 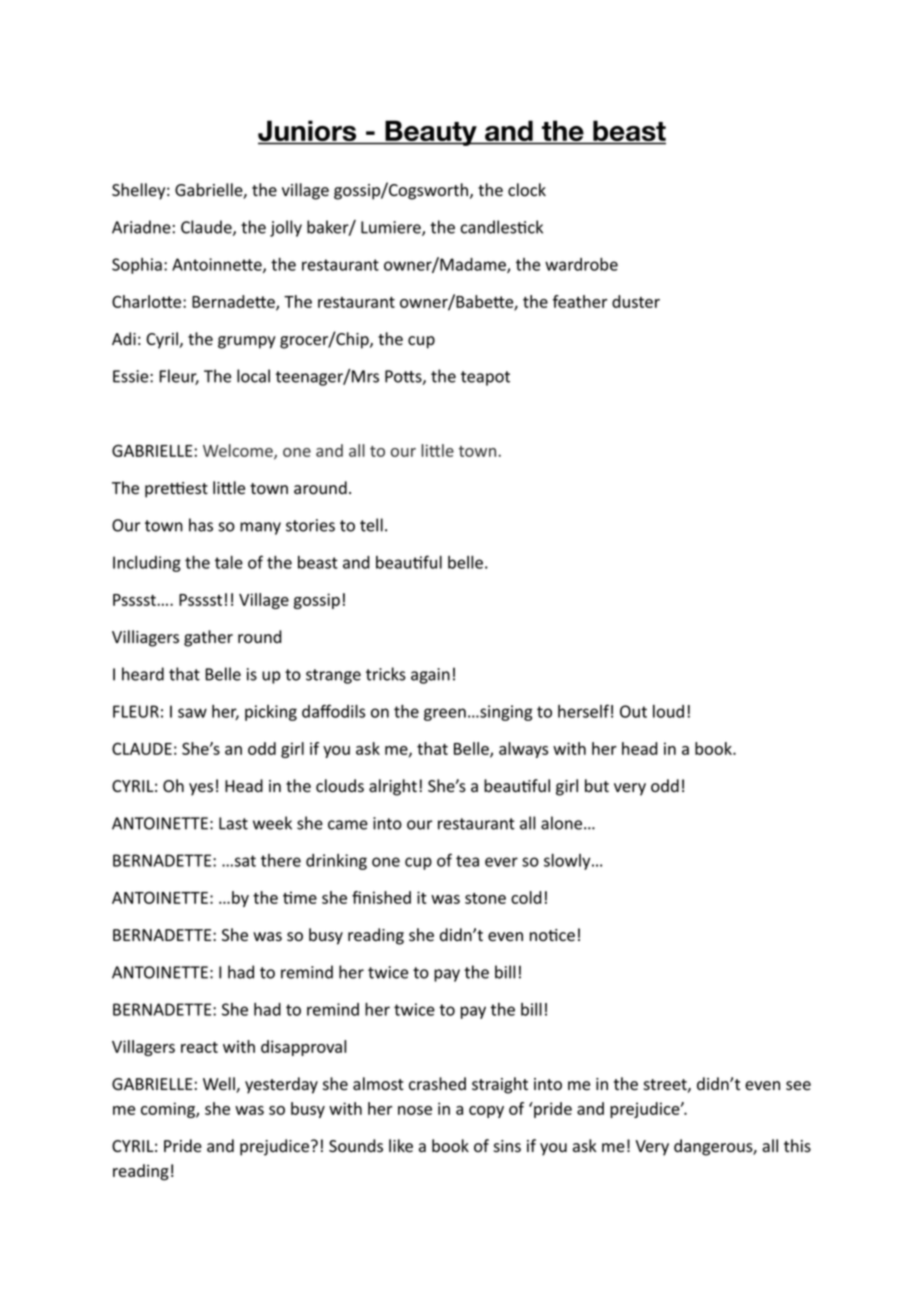 I want to click on copy, so click(x=486, y=1112).
